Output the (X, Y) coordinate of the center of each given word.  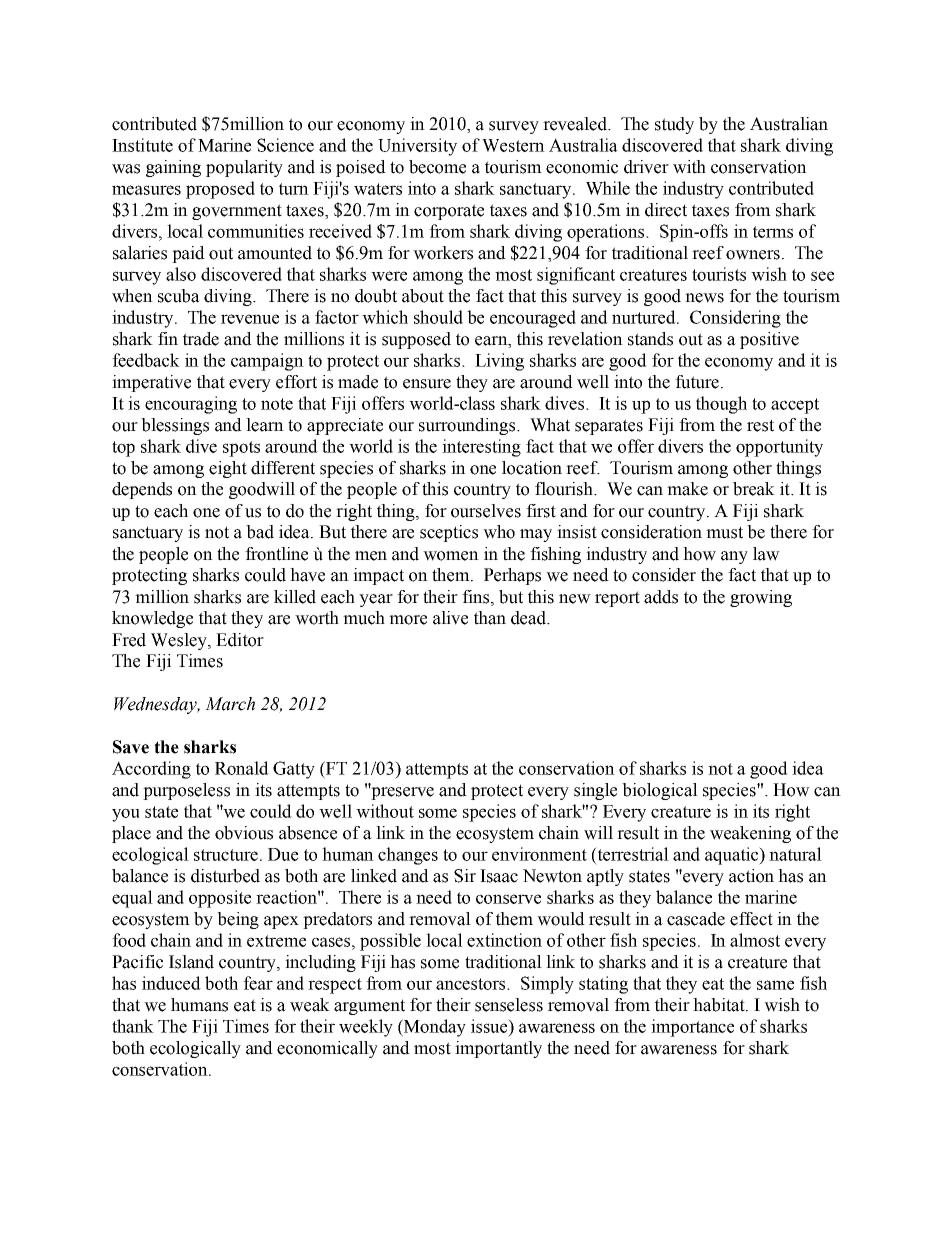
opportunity (779, 448)
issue (490, 1026)
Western (513, 145)
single (595, 791)
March (230, 704)
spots (241, 449)
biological (660, 791)
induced (171, 983)
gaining (173, 168)
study (674, 125)
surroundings (468, 426)
